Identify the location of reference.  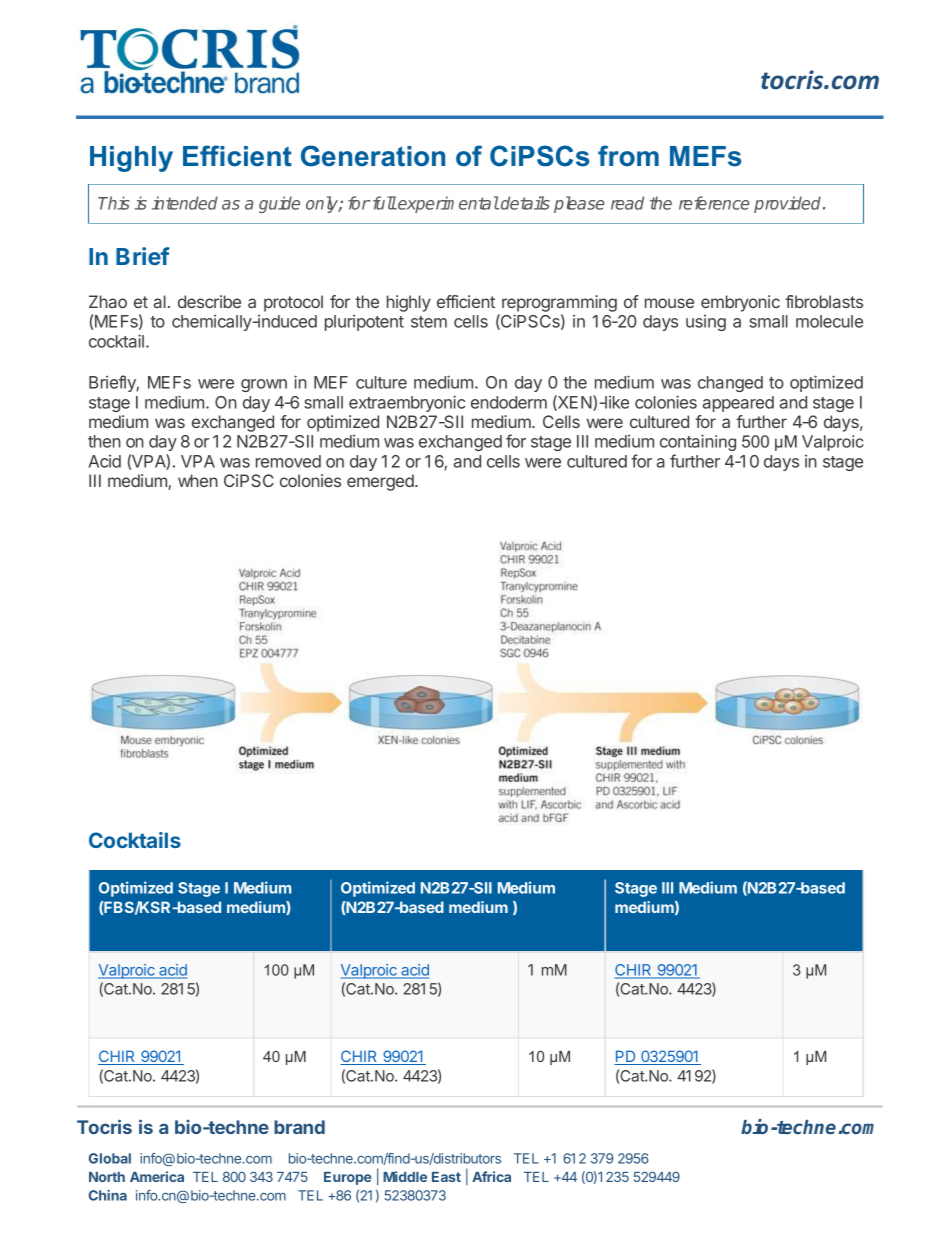
(714, 203).
